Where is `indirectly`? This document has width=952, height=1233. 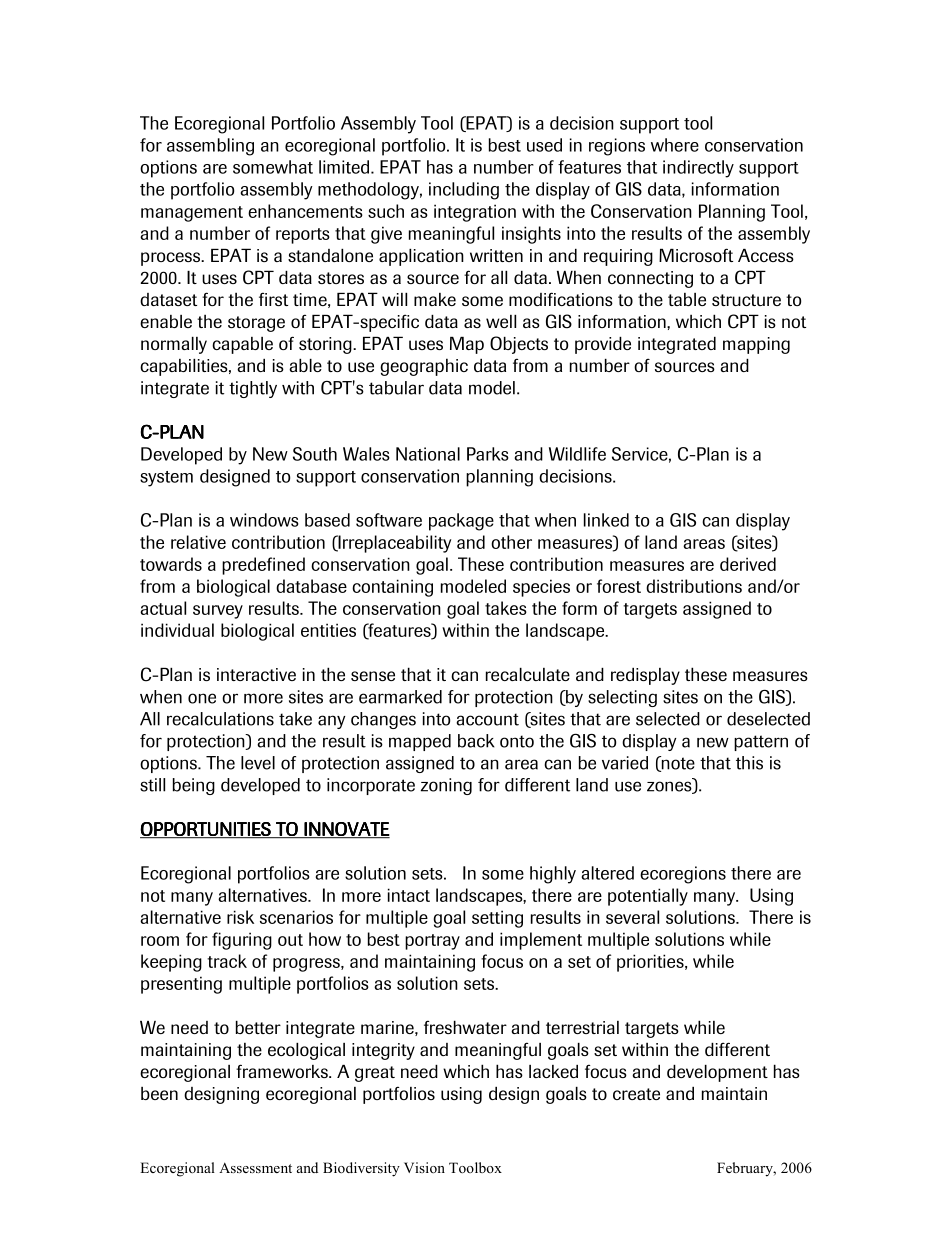 indirectly is located at coordinates (698, 169).
